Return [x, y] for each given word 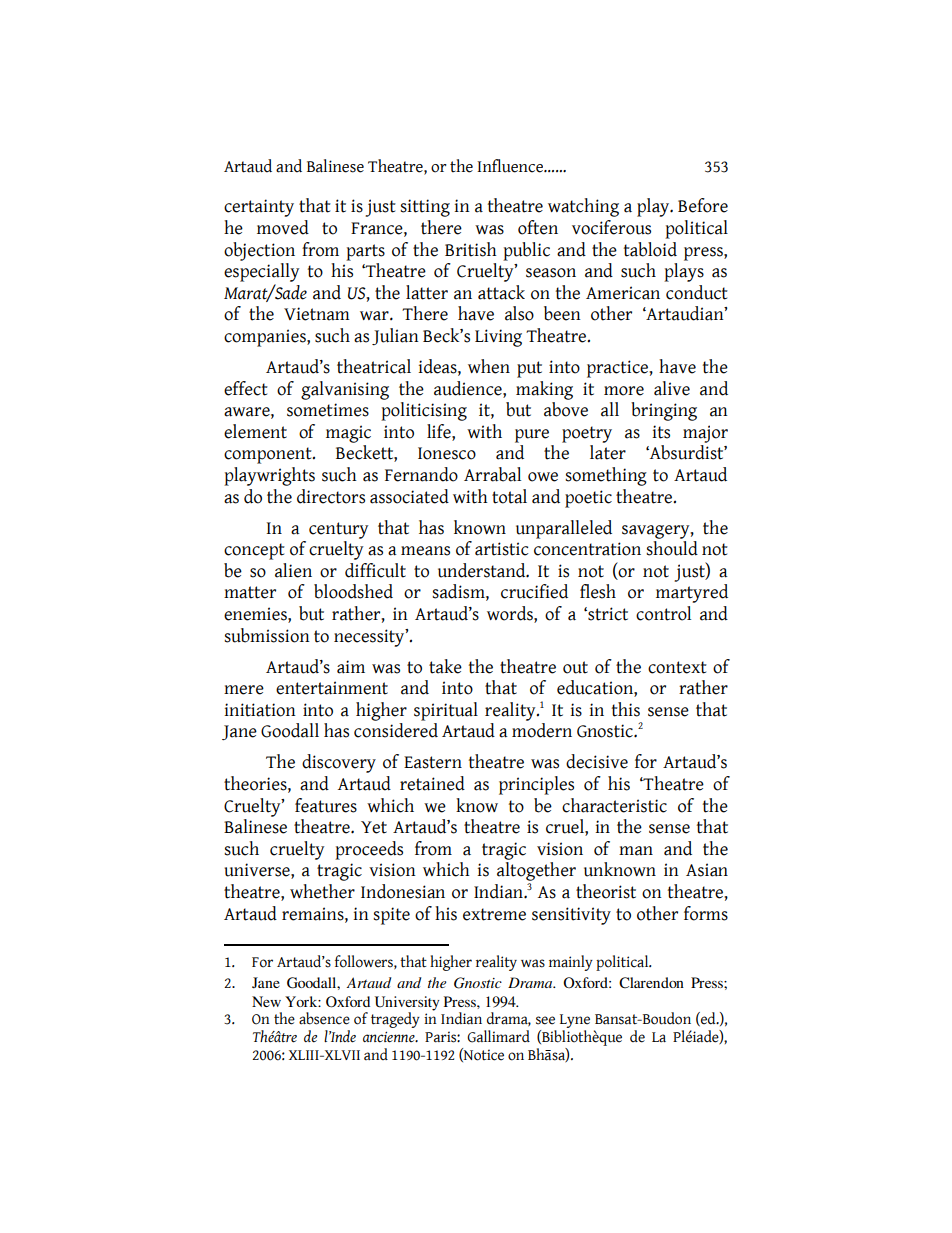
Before [703, 205]
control [663, 613]
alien [293, 570]
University [407, 1003]
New [266, 1001]
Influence [511, 166]
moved [283, 227]
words [511, 614]
